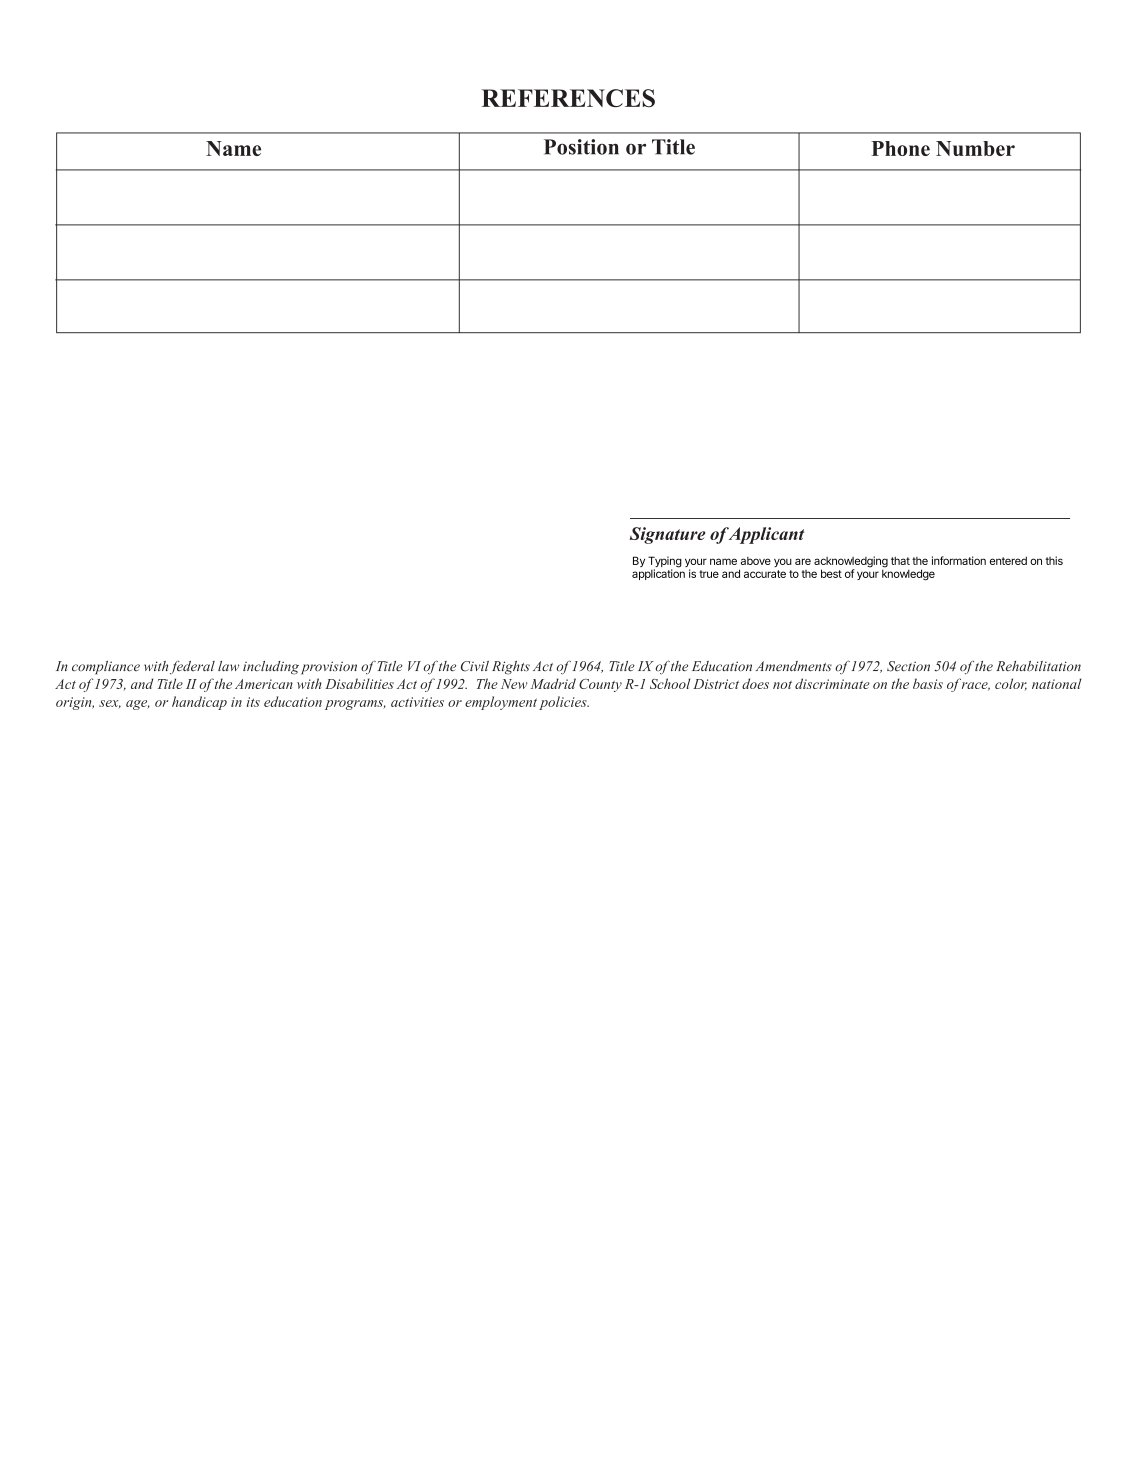 The image size is (1137, 1472). What do you see at coordinates (668, 535) in the page?
I see `Signature` at bounding box center [668, 535].
